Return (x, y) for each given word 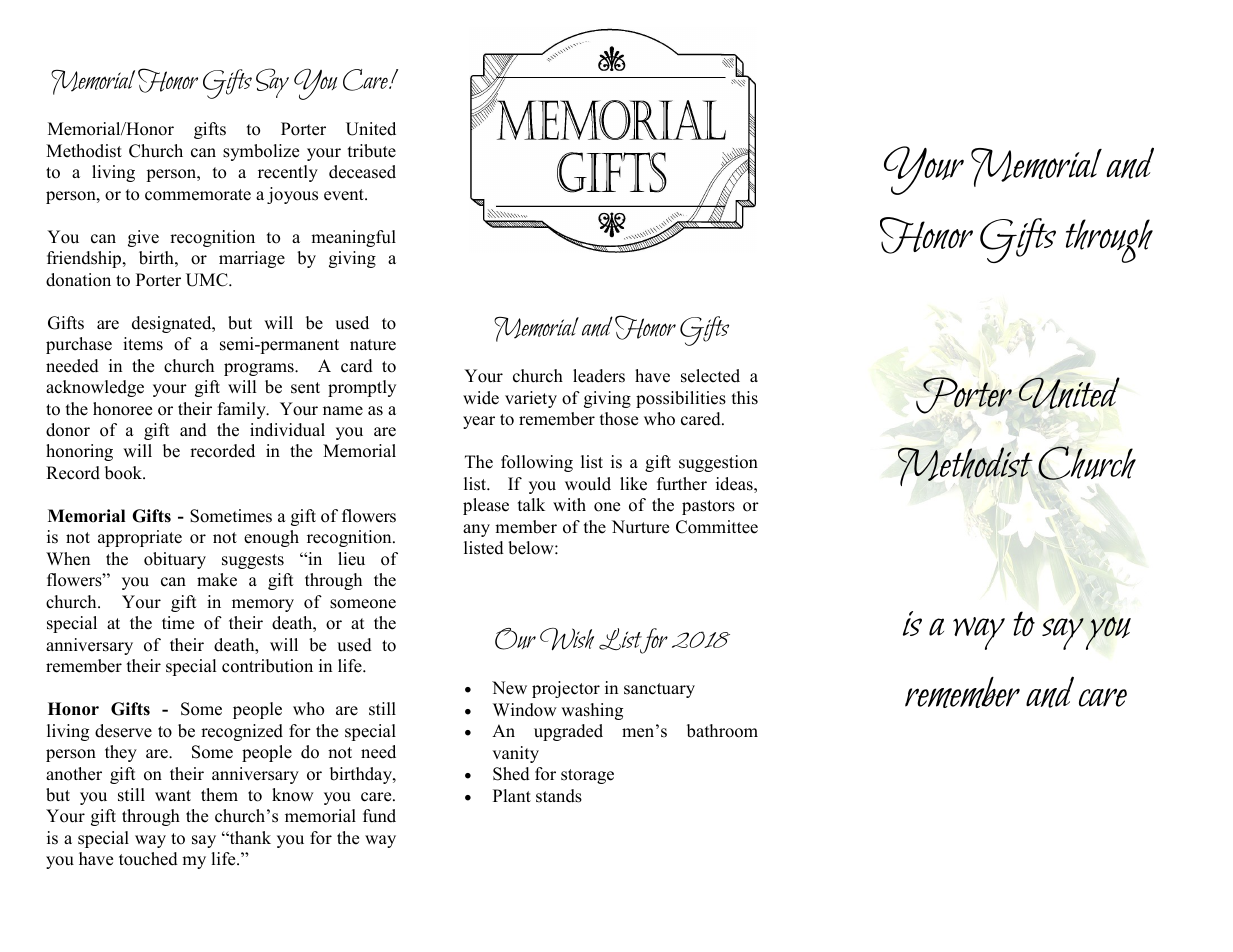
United (371, 129)
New (509, 688)
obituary (175, 560)
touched (148, 859)
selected (710, 376)
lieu (351, 559)
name (343, 411)
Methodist (84, 151)
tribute (372, 151)
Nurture (640, 527)
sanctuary (659, 690)
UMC (208, 280)
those (619, 419)
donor (68, 430)
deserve (123, 731)
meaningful (353, 238)
